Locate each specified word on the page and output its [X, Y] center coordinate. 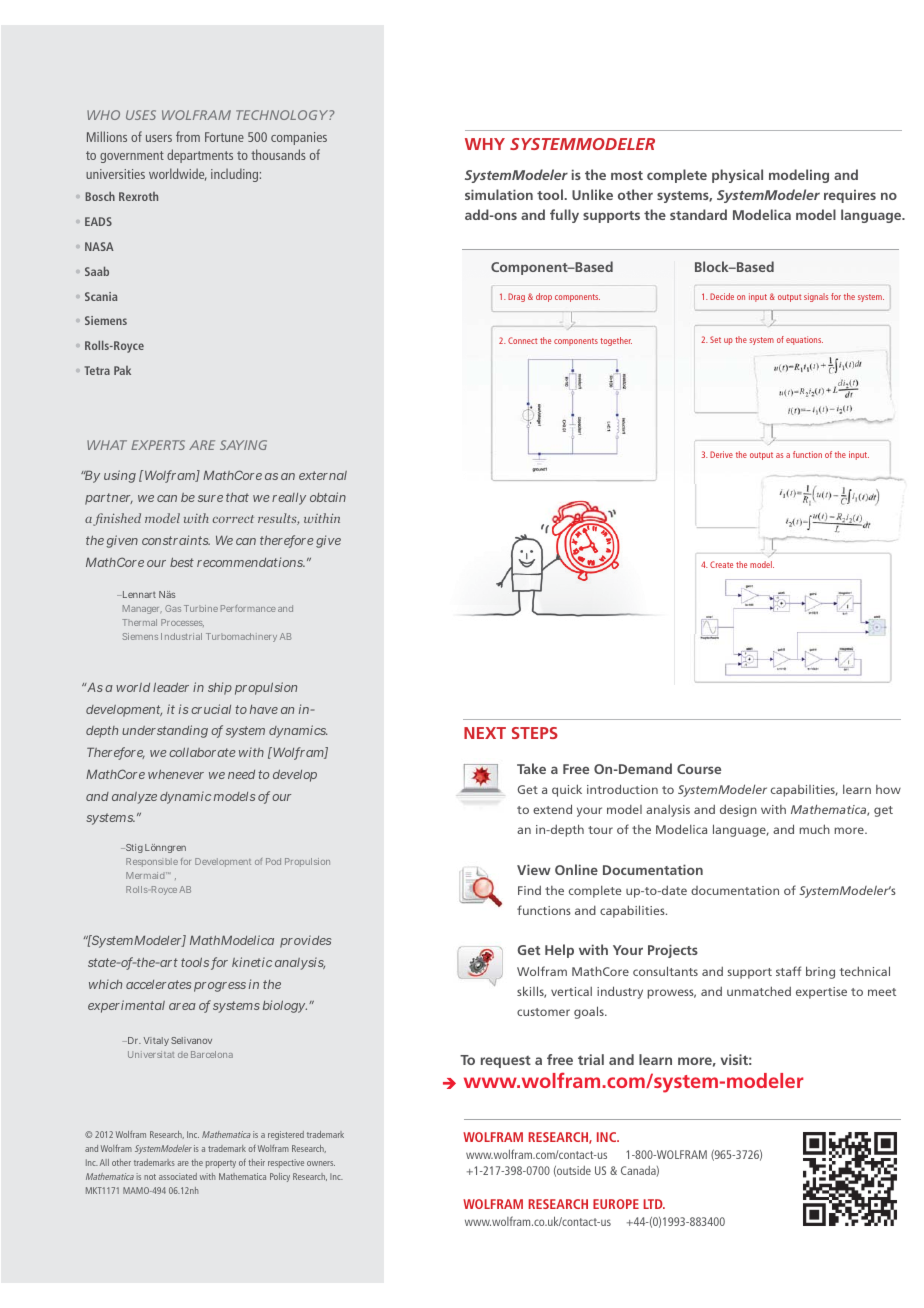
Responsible [152, 862]
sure [210, 498]
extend [552, 809]
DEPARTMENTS [200, 156]
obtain [328, 497]
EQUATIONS [804, 340]
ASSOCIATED [178, 1176]
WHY [485, 144]
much [815, 829]
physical [737, 176]
